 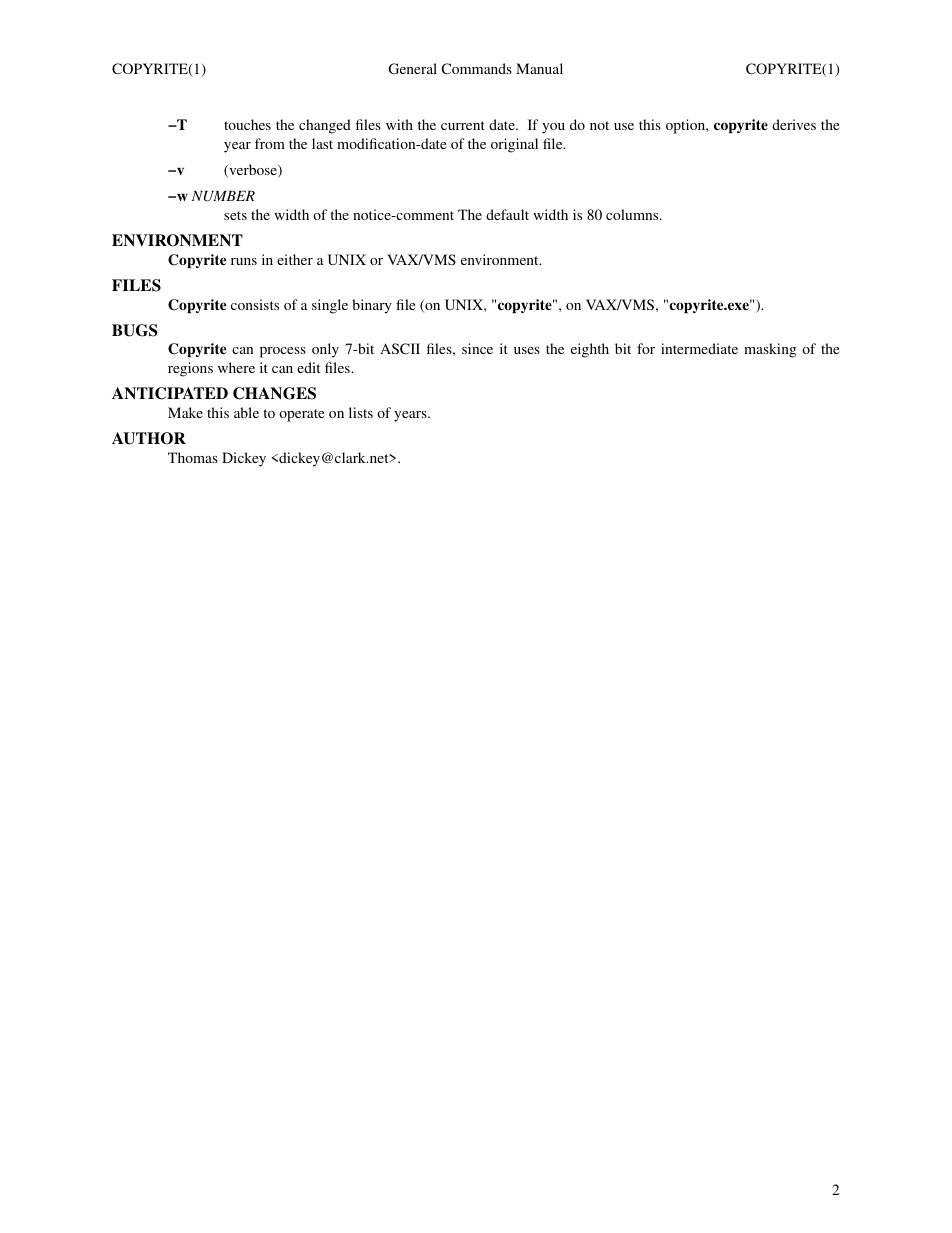 I want to click on since, so click(x=477, y=348).
